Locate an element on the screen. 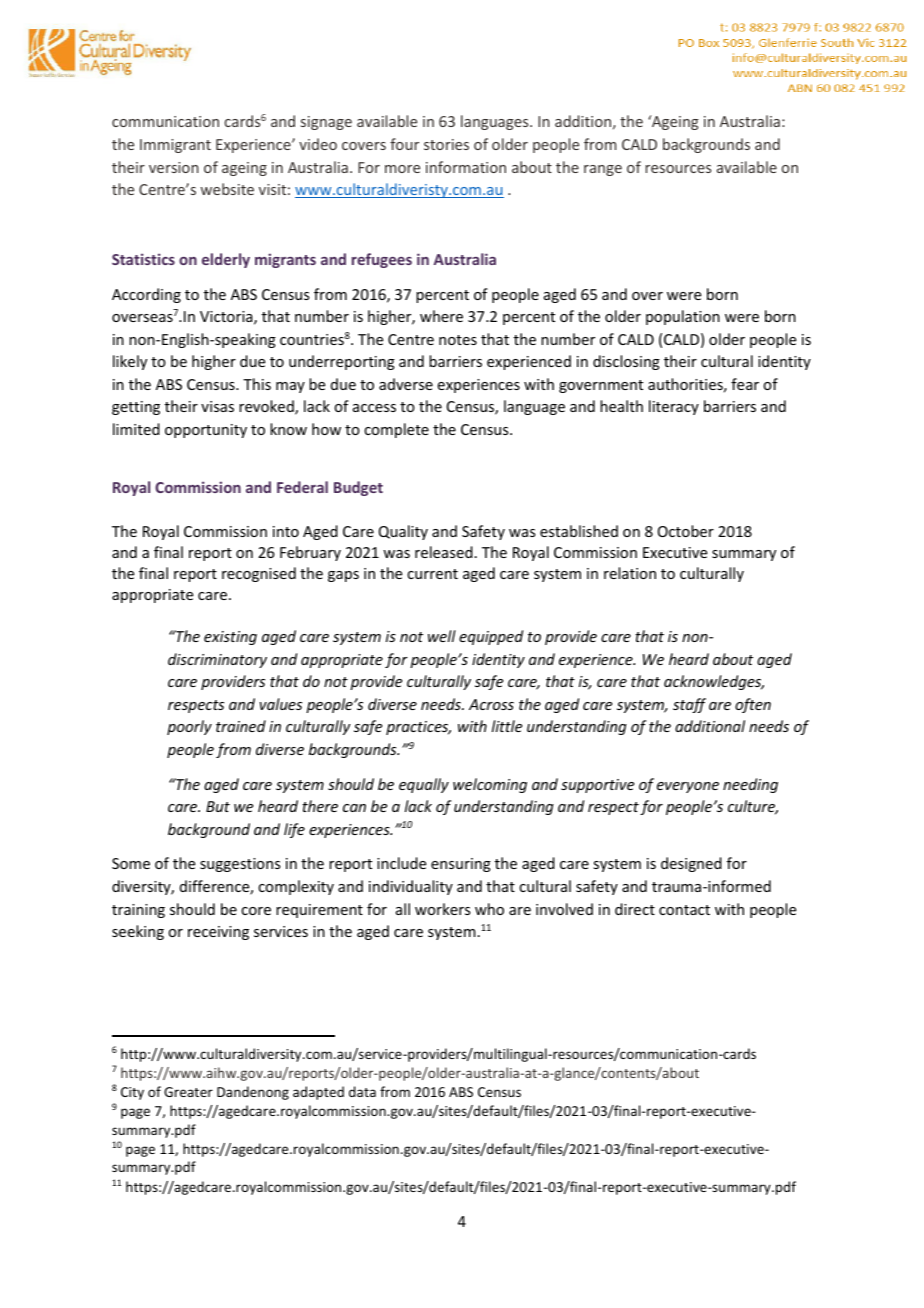  range is located at coordinates (603, 170).
